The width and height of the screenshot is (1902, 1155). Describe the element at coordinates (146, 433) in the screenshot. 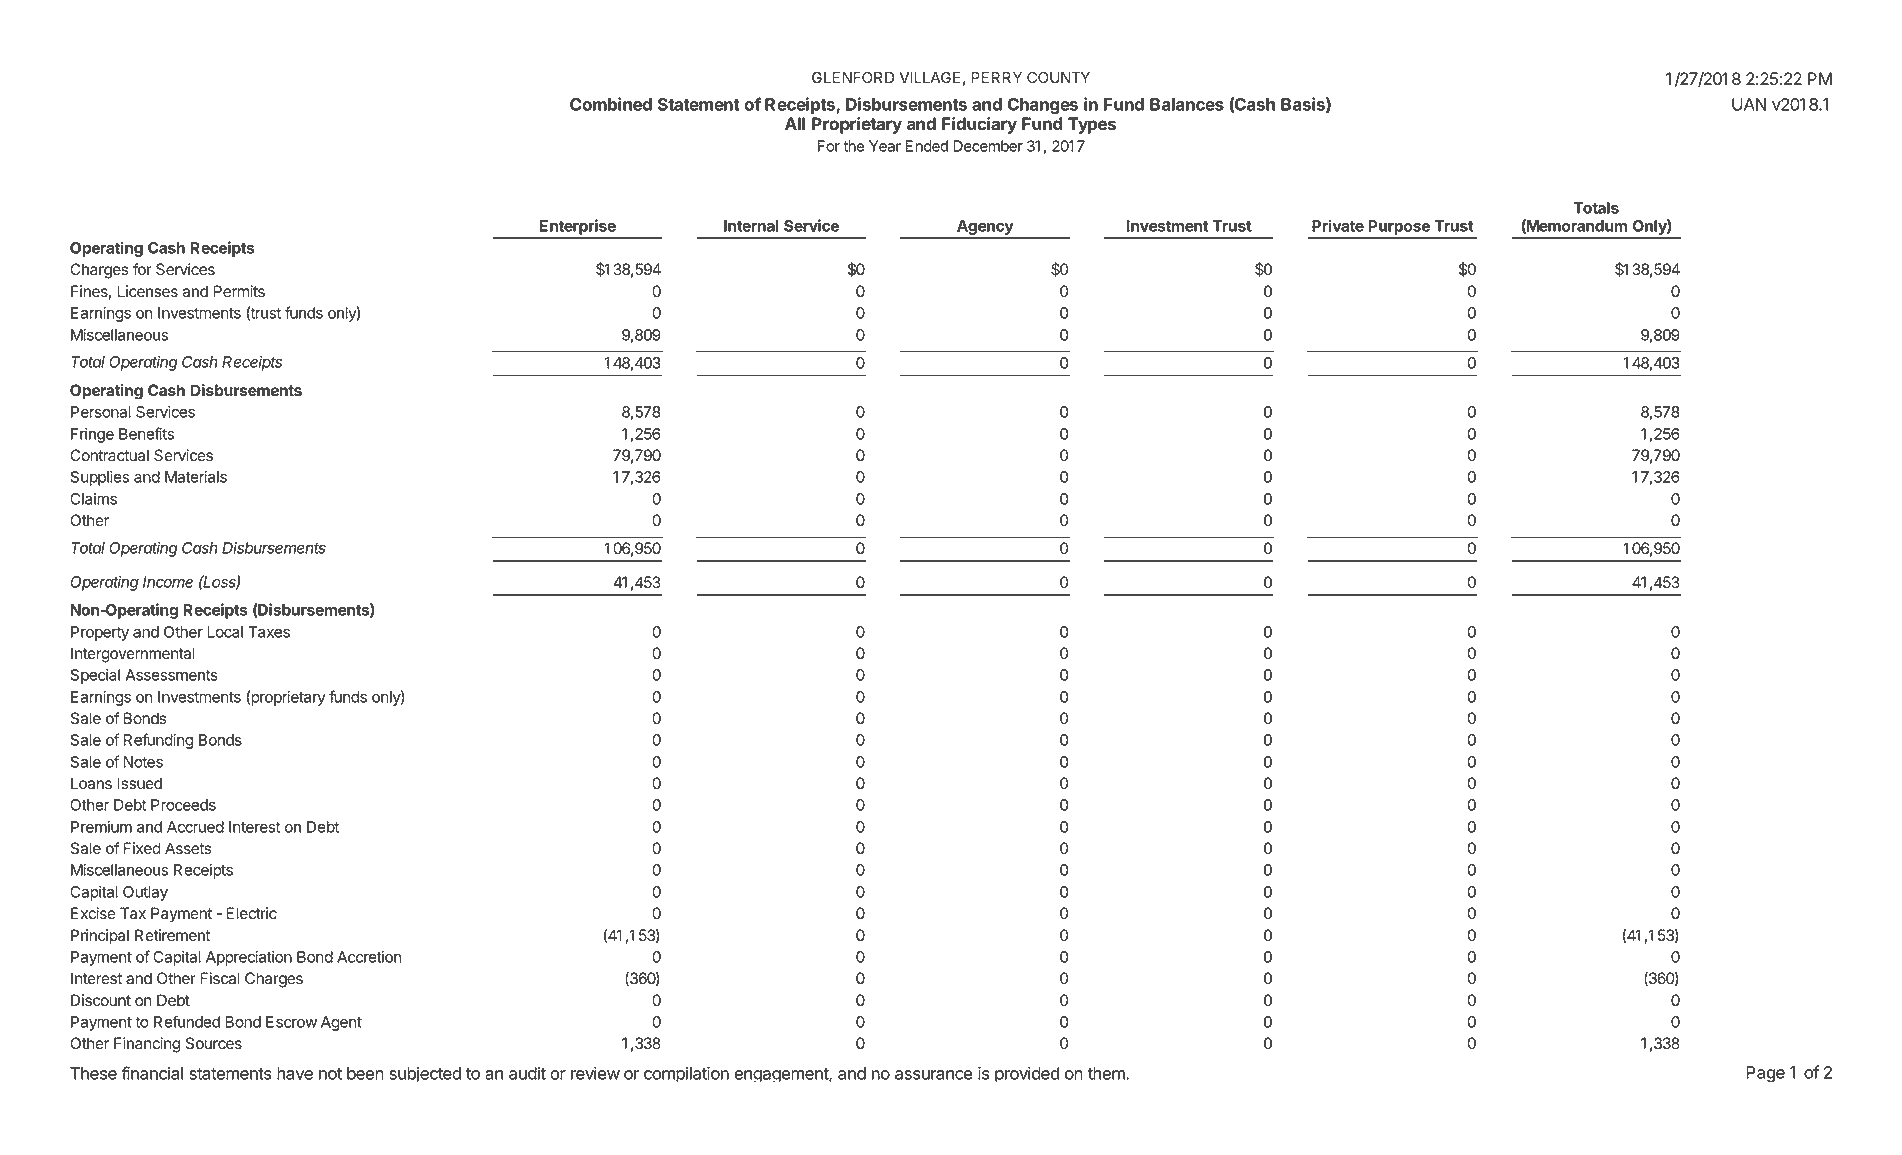

I see `Benefits` at that location.
